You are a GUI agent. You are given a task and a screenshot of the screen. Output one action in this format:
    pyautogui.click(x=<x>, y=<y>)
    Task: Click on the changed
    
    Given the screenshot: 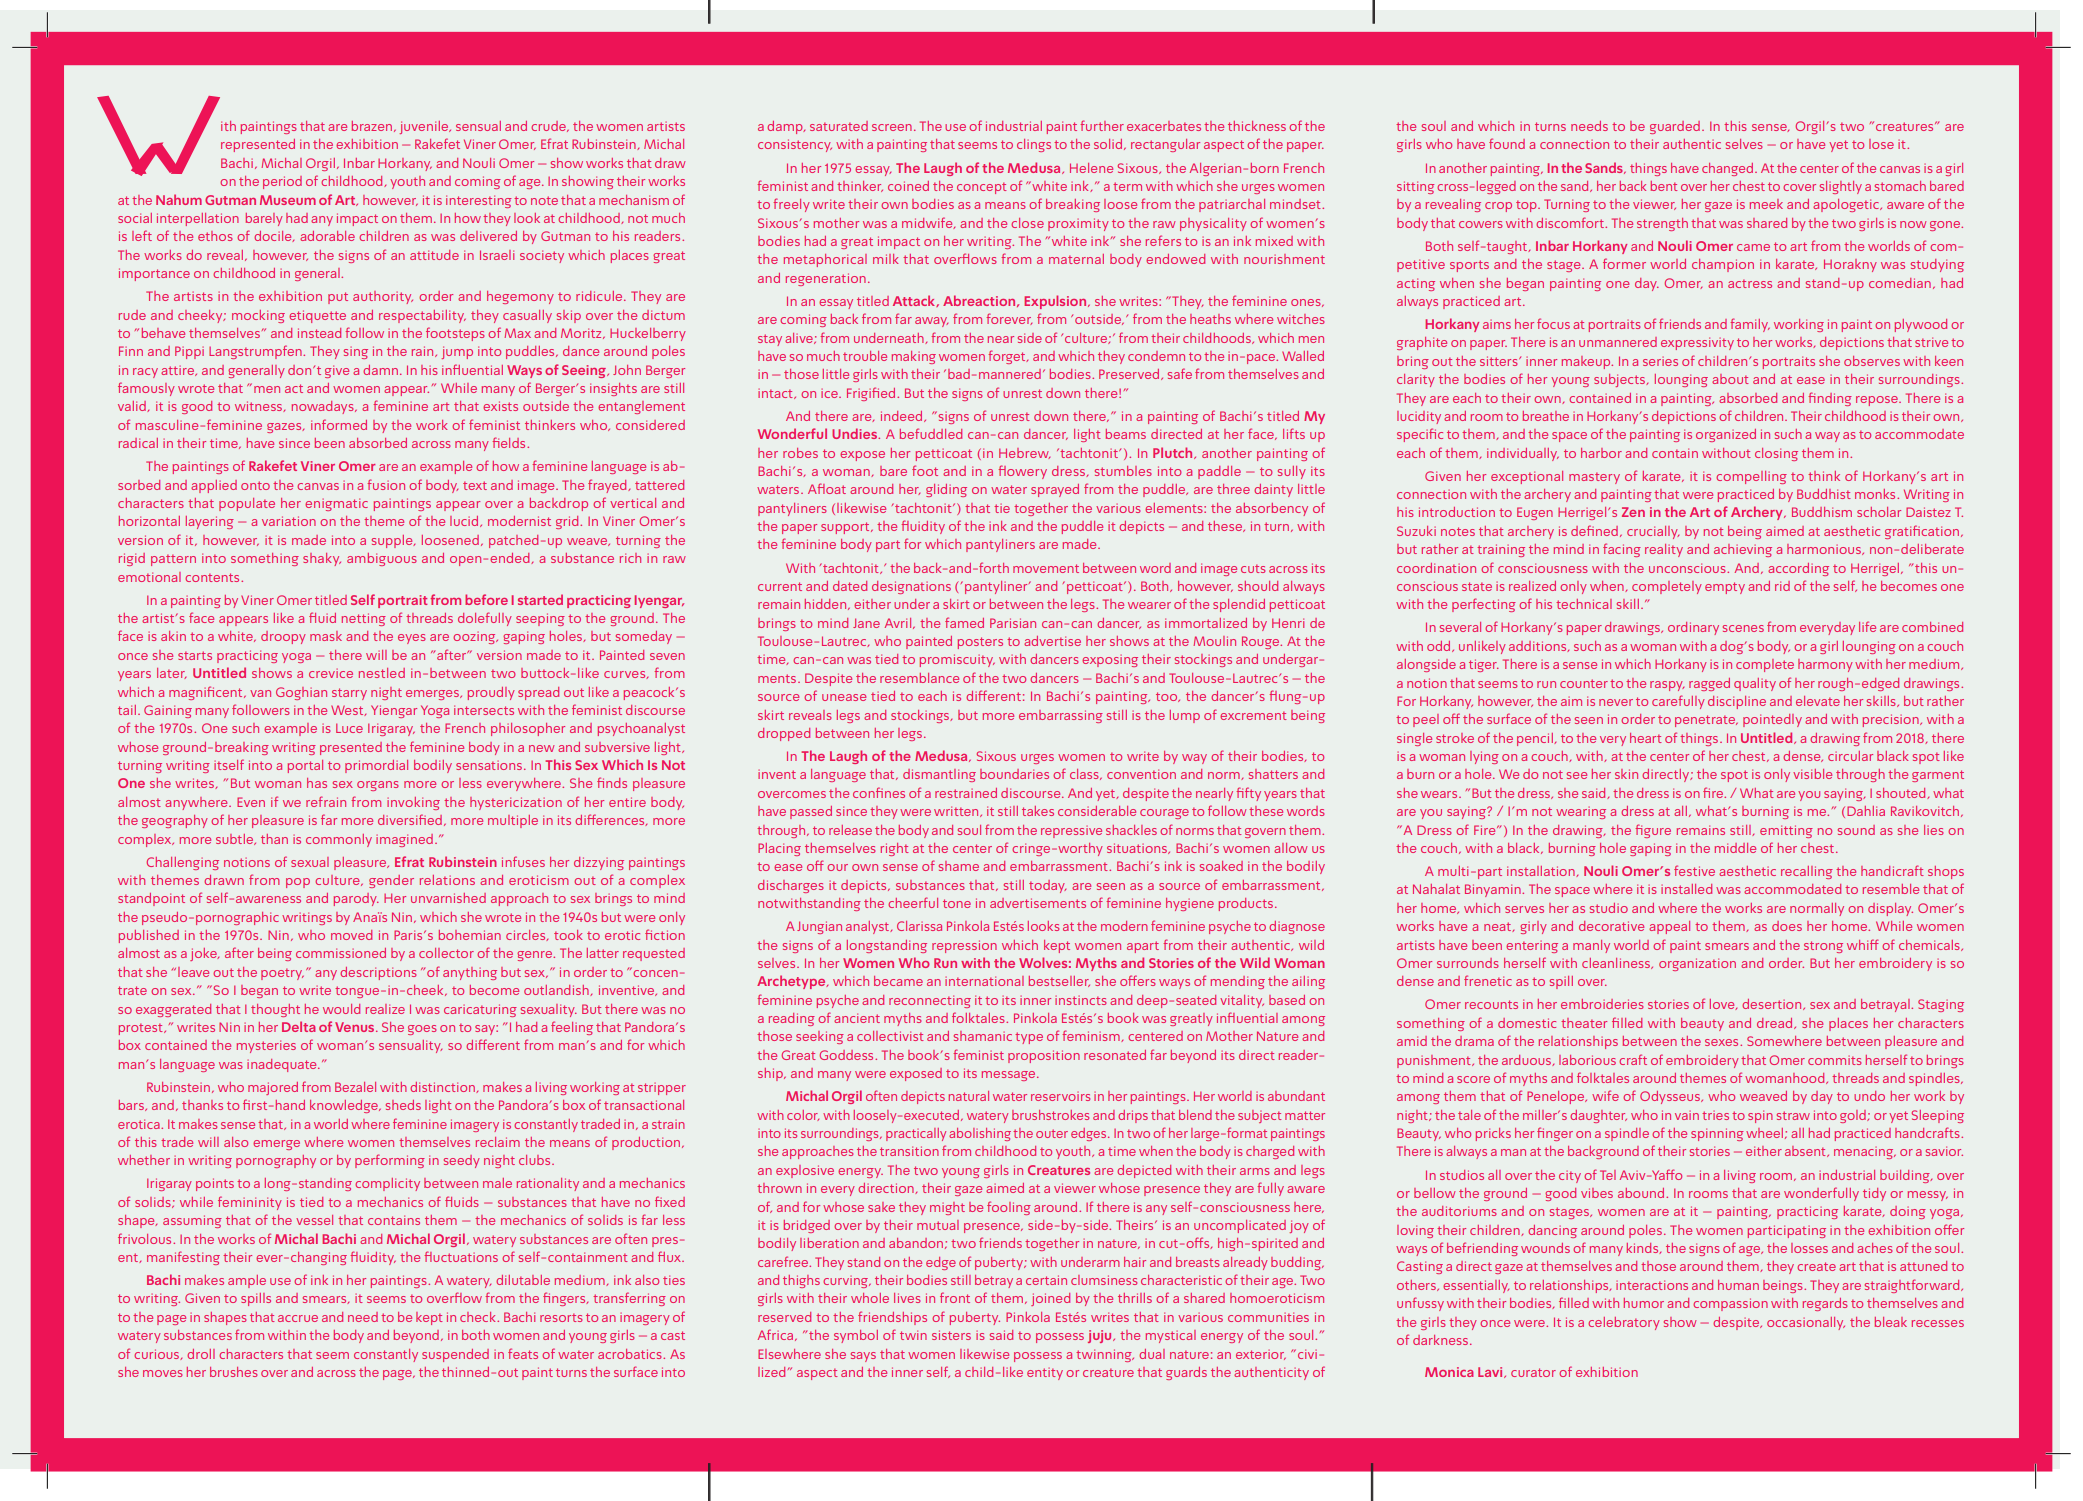 What is the action you would take?
    pyautogui.click(x=1727, y=169)
